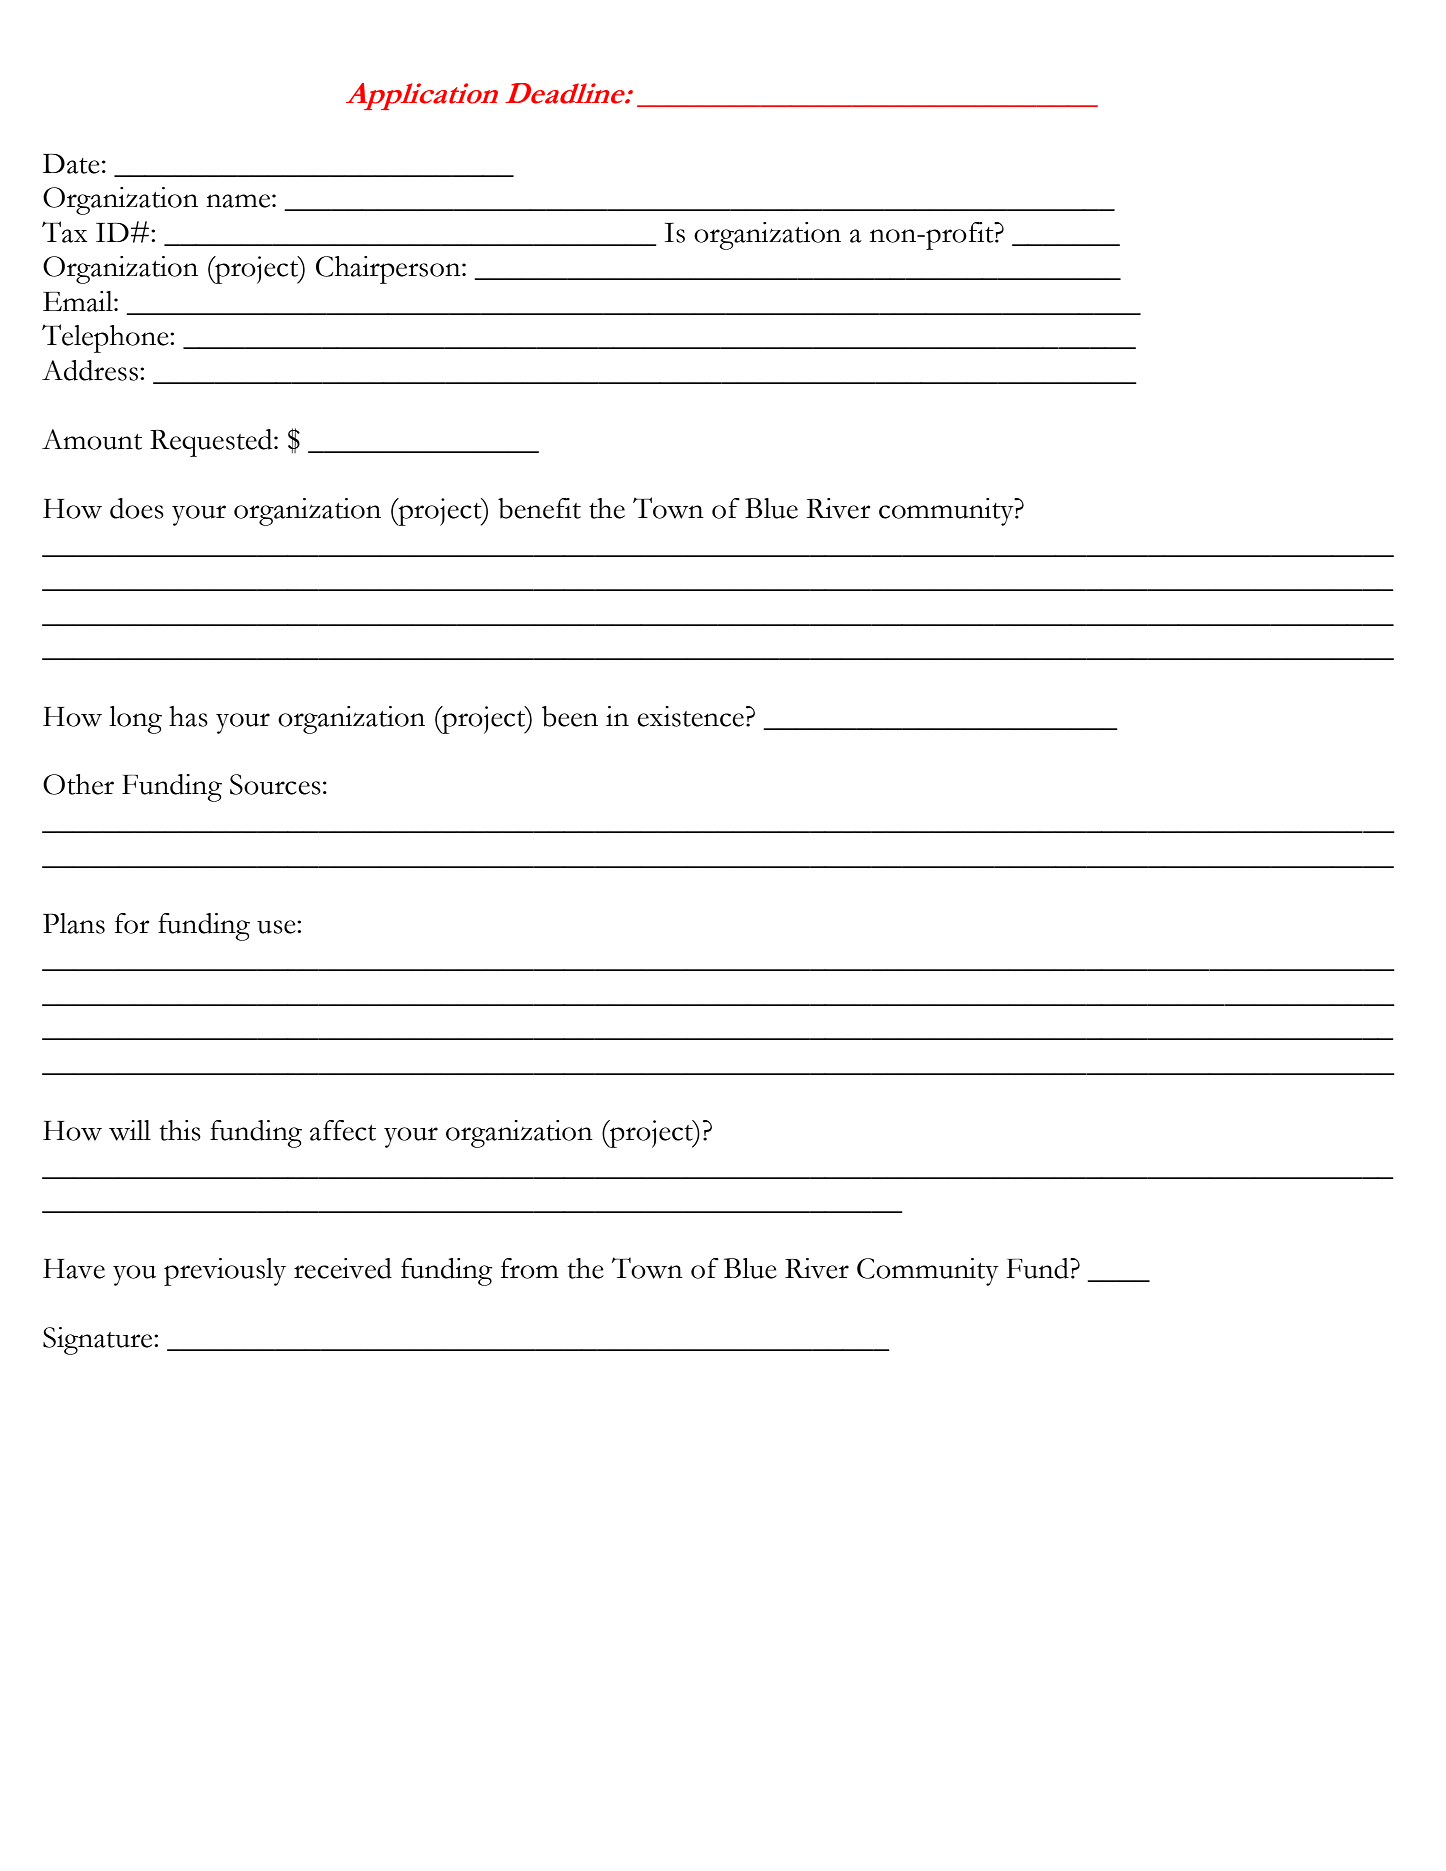 The image size is (1446, 1871). I want to click on existence, so click(690, 716).
